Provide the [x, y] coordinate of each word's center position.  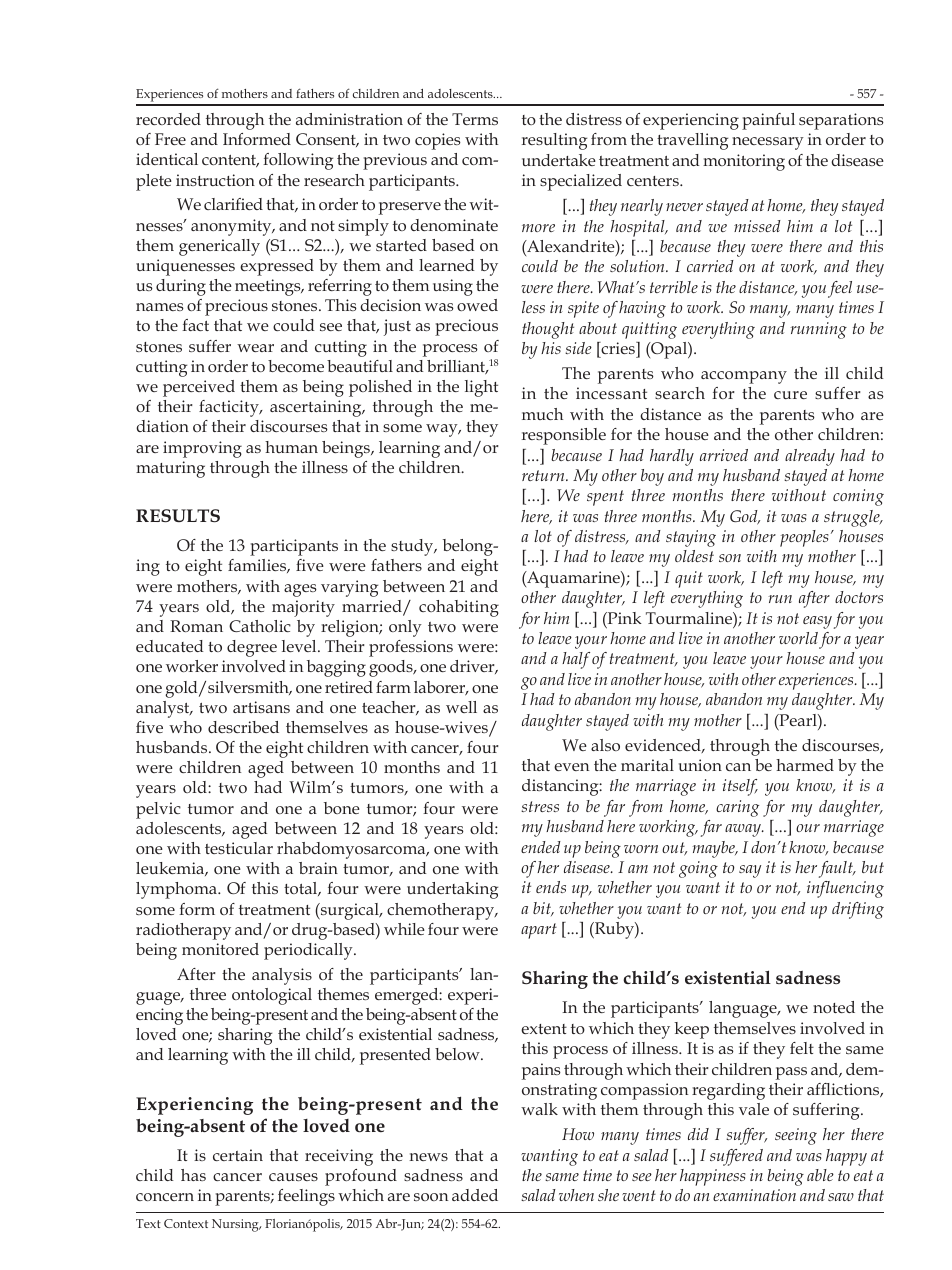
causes [293, 1177]
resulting [554, 141]
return [544, 475]
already [810, 457]
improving [202, 449]
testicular [239, 848]
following [298, 161]
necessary [768, 143]
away [744, 830]
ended [541, 847]
